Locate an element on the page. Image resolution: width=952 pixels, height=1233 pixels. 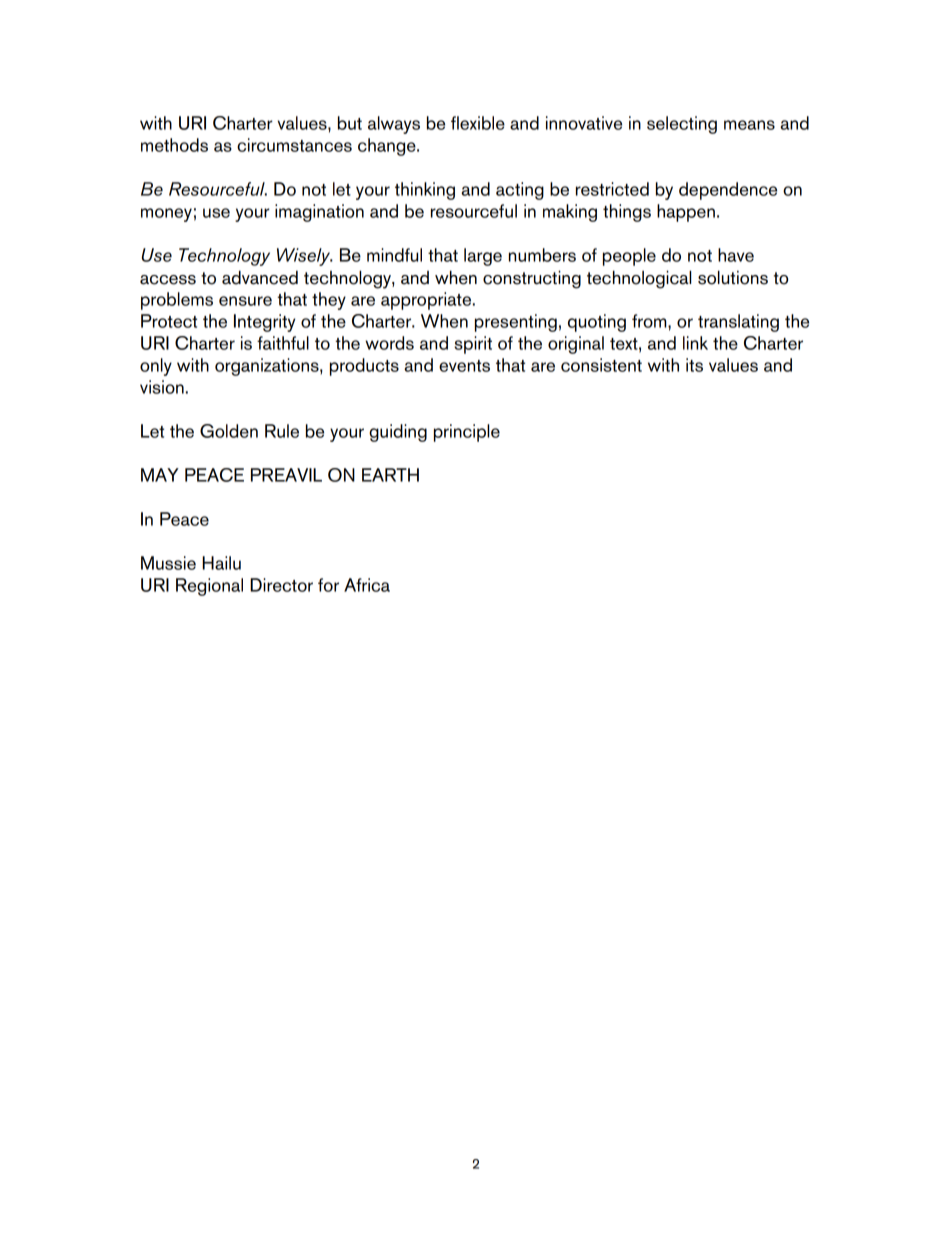
events is located at coordinates (464, 366).
